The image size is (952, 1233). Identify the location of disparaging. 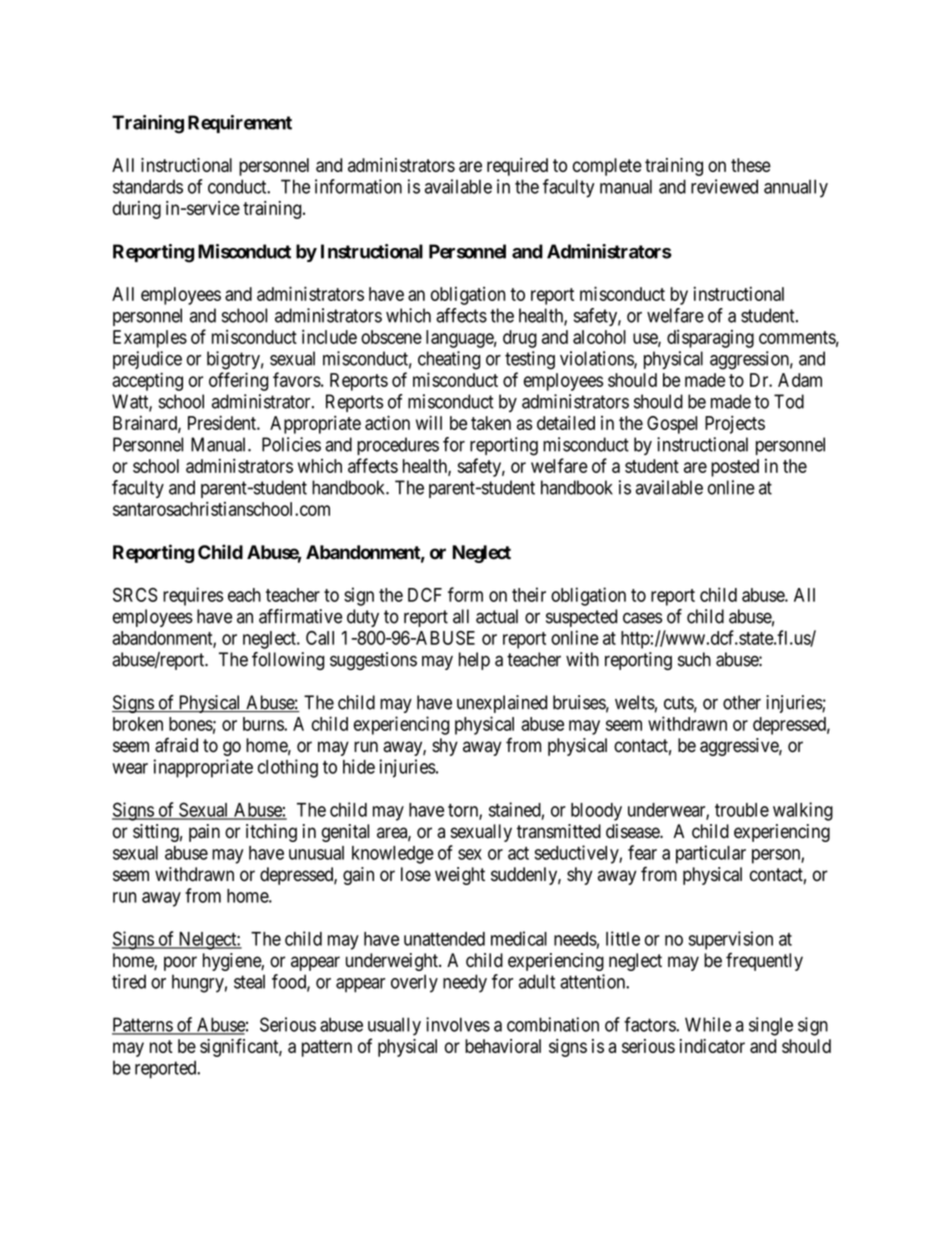
(710, 339).
